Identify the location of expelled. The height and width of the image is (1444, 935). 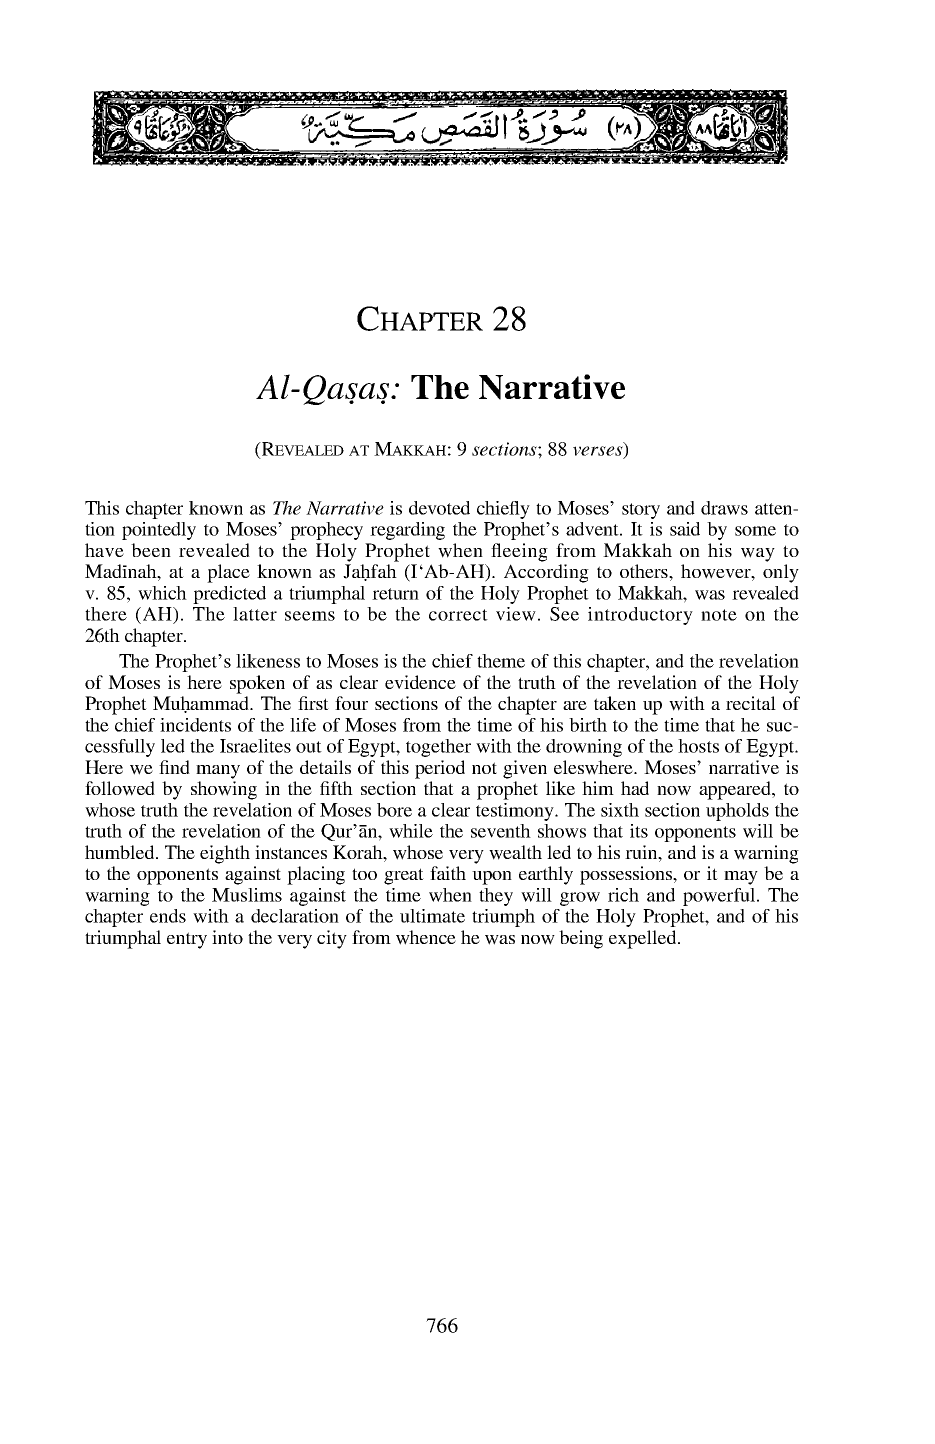
(644, 939).
